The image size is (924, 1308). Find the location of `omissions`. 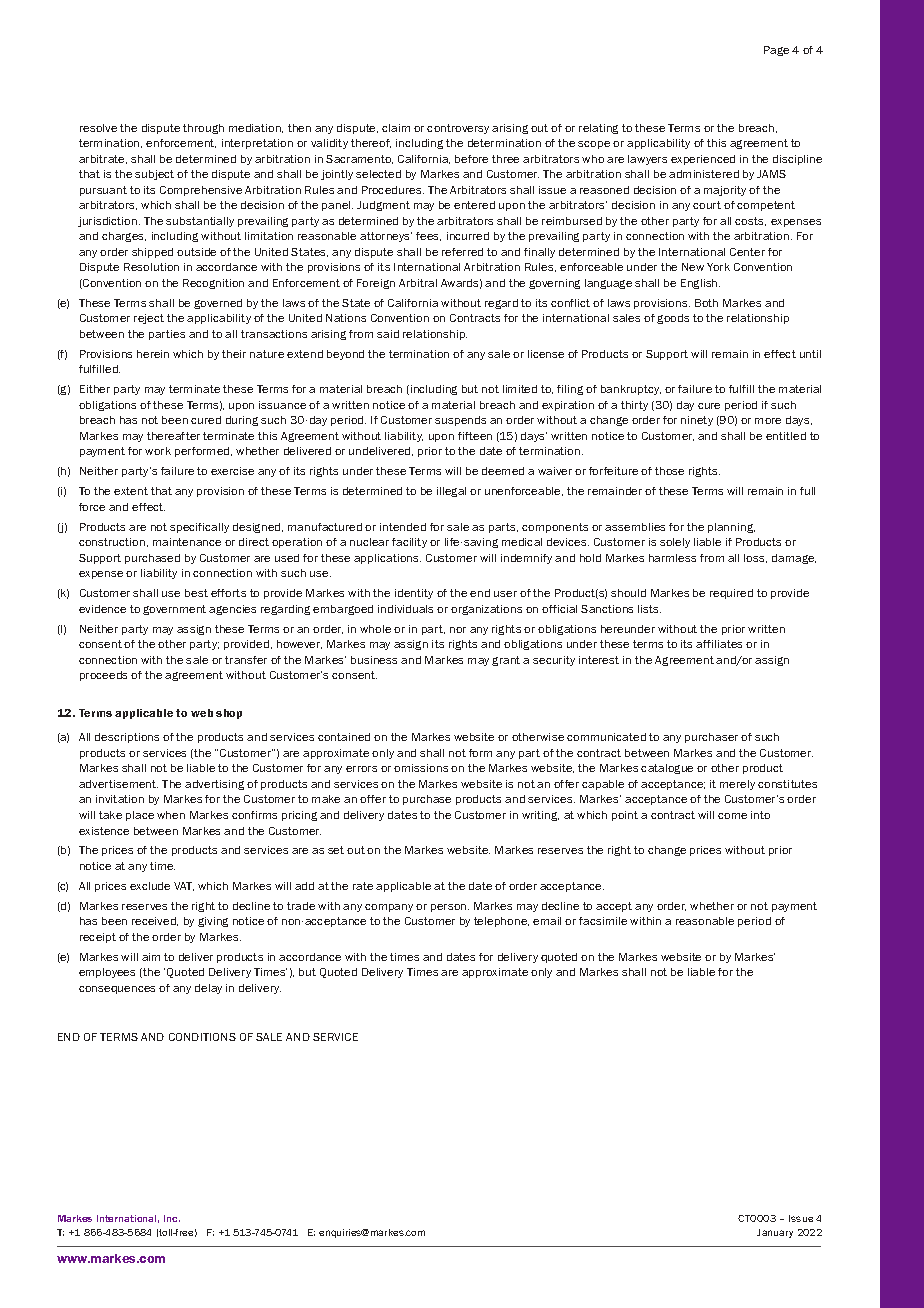

omissions is located at coordinates (421, 768).
